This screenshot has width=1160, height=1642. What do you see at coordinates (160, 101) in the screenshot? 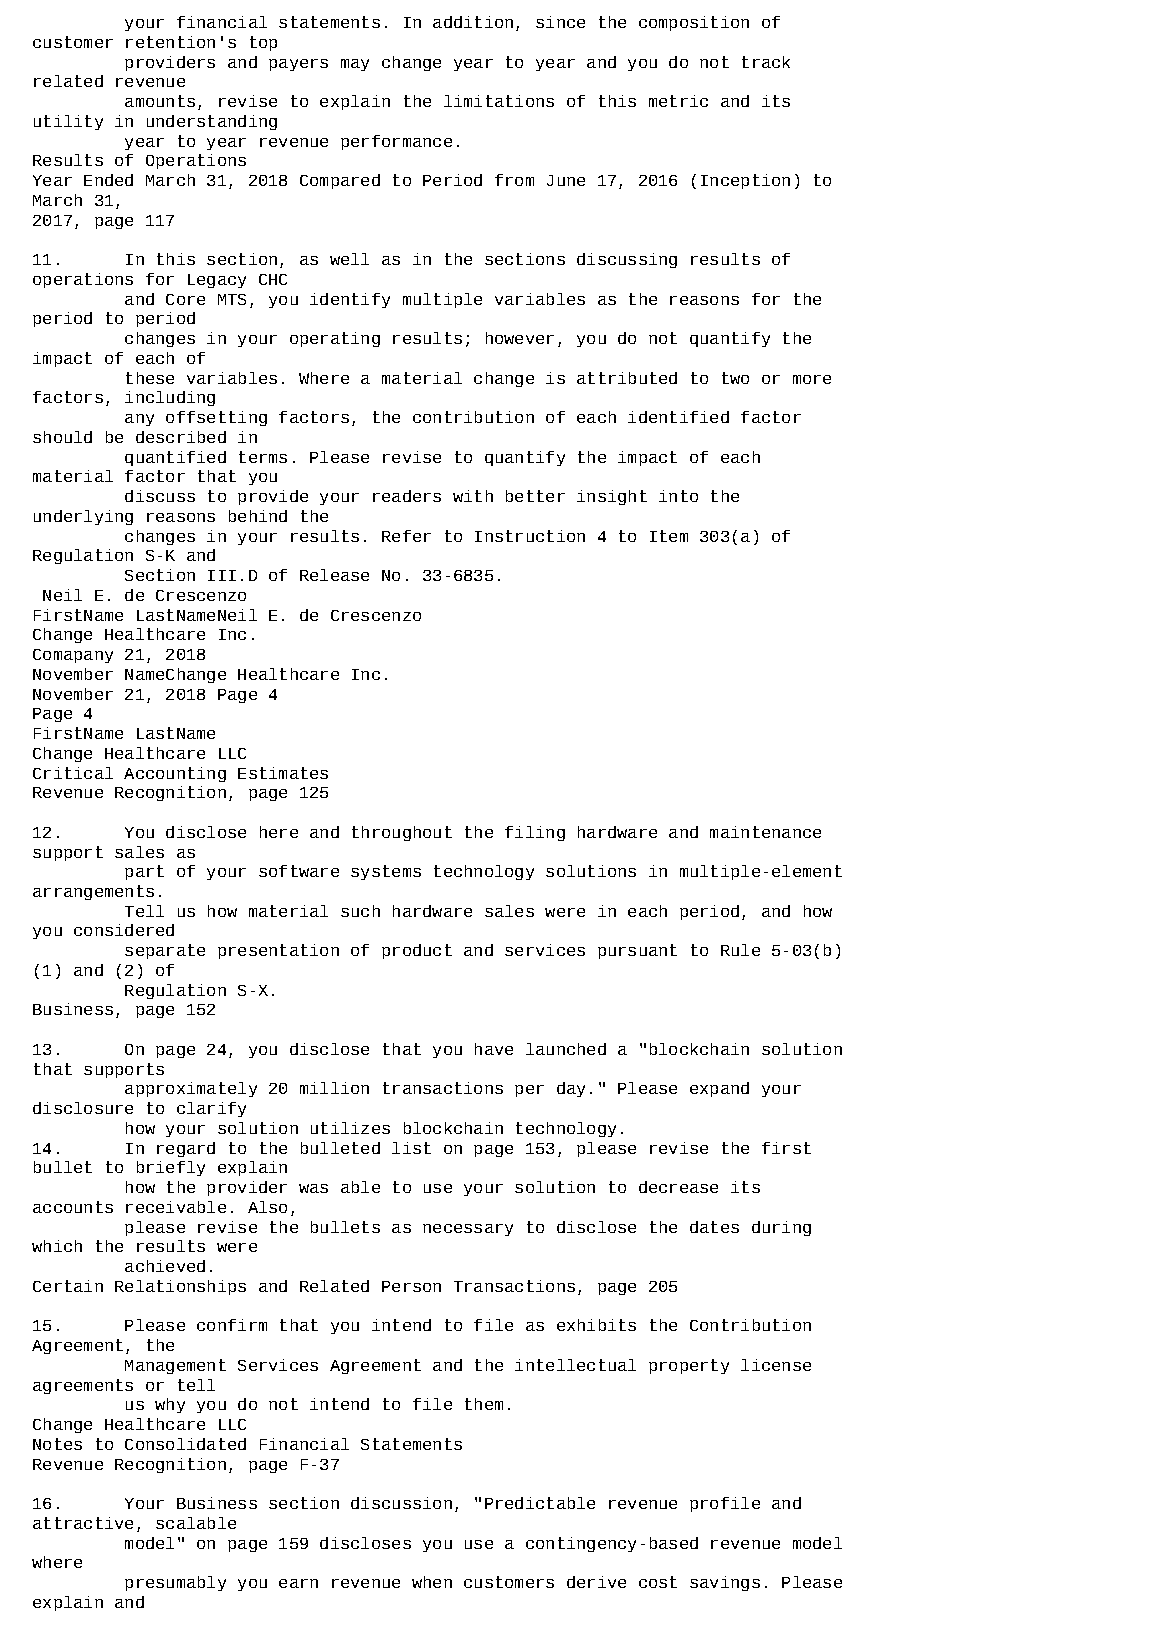
I see `amounts` at bounding box center [160, 101].
